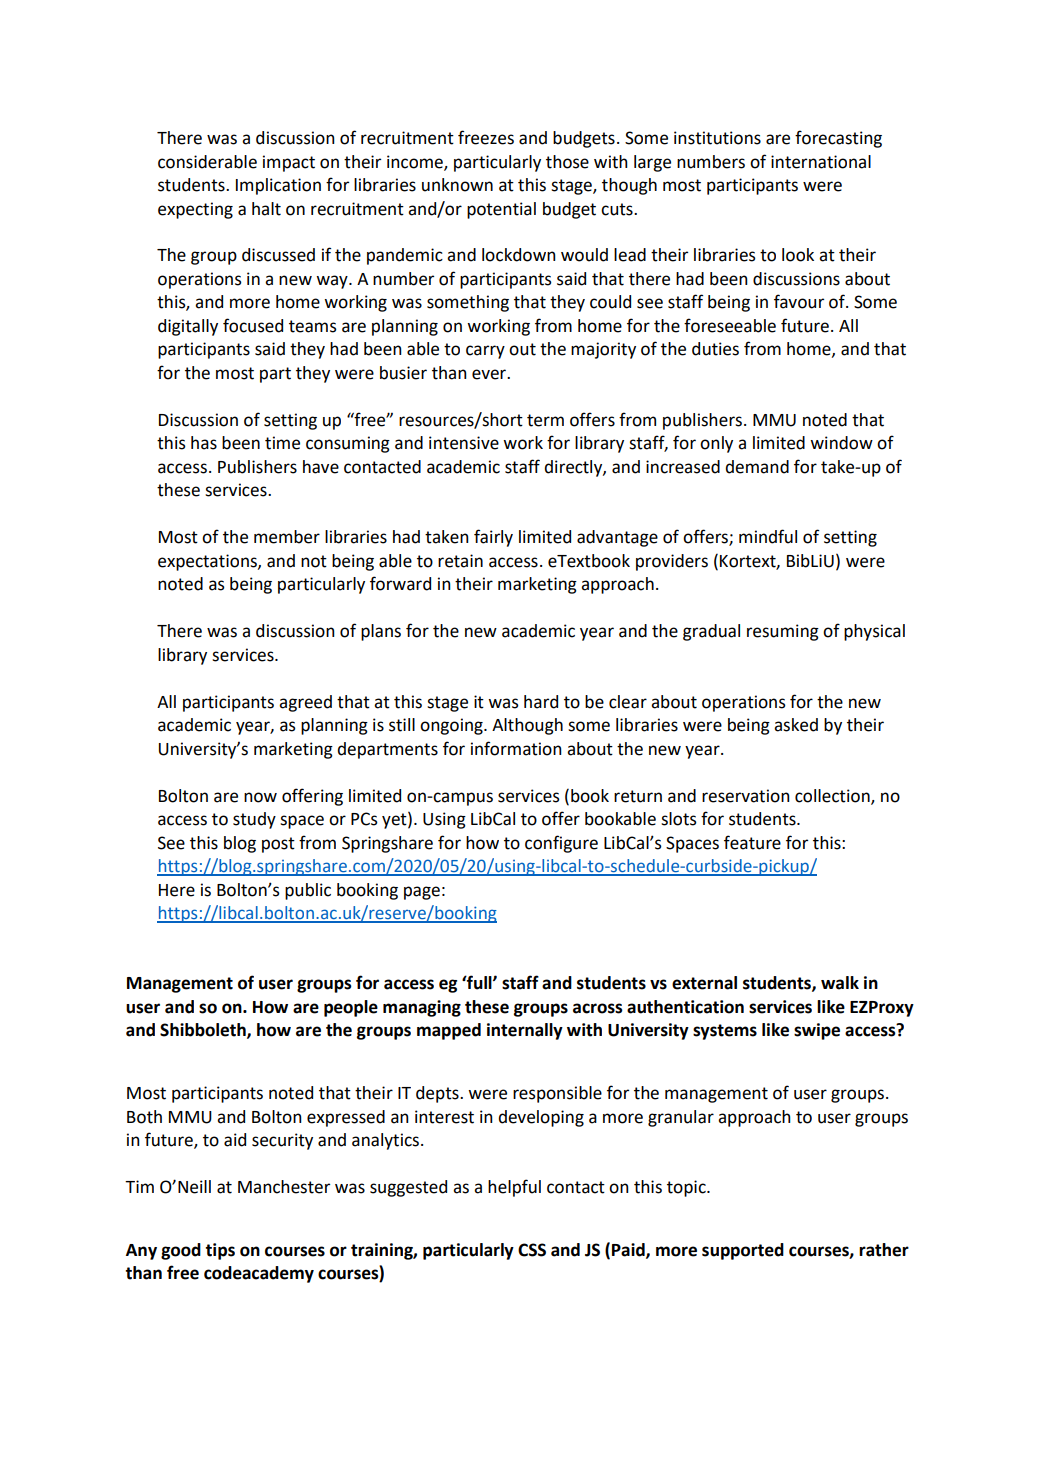 This screenshot has height=1472, width=1041. What do you see at coordinates (220, 1251) in the screenshot?
I see `tips` at bounding box center [220, 1251].
